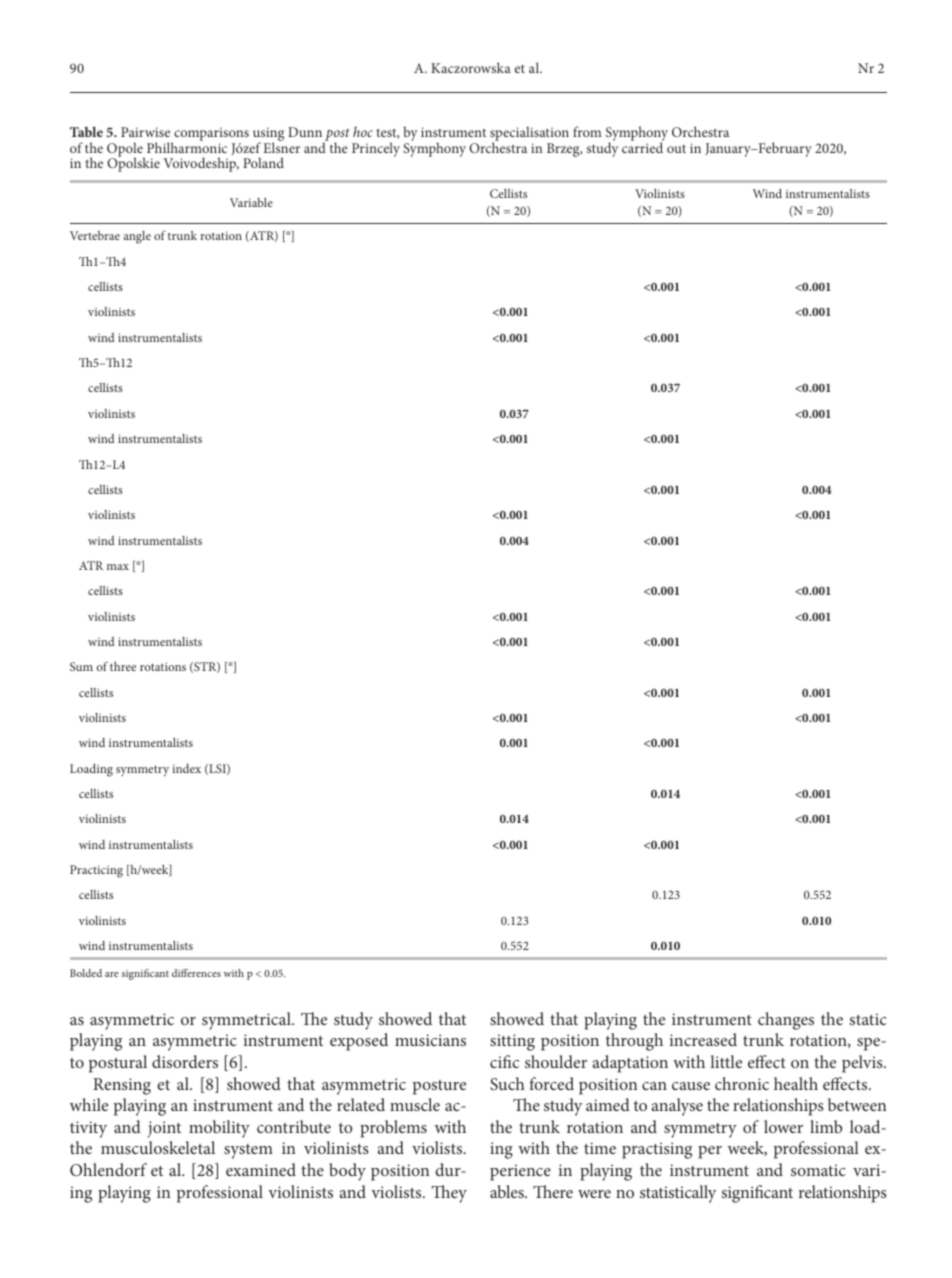 This page has width=952, height=1278. Describe the element at coordinates (676, 149) in the page. I see `out` at that location.
